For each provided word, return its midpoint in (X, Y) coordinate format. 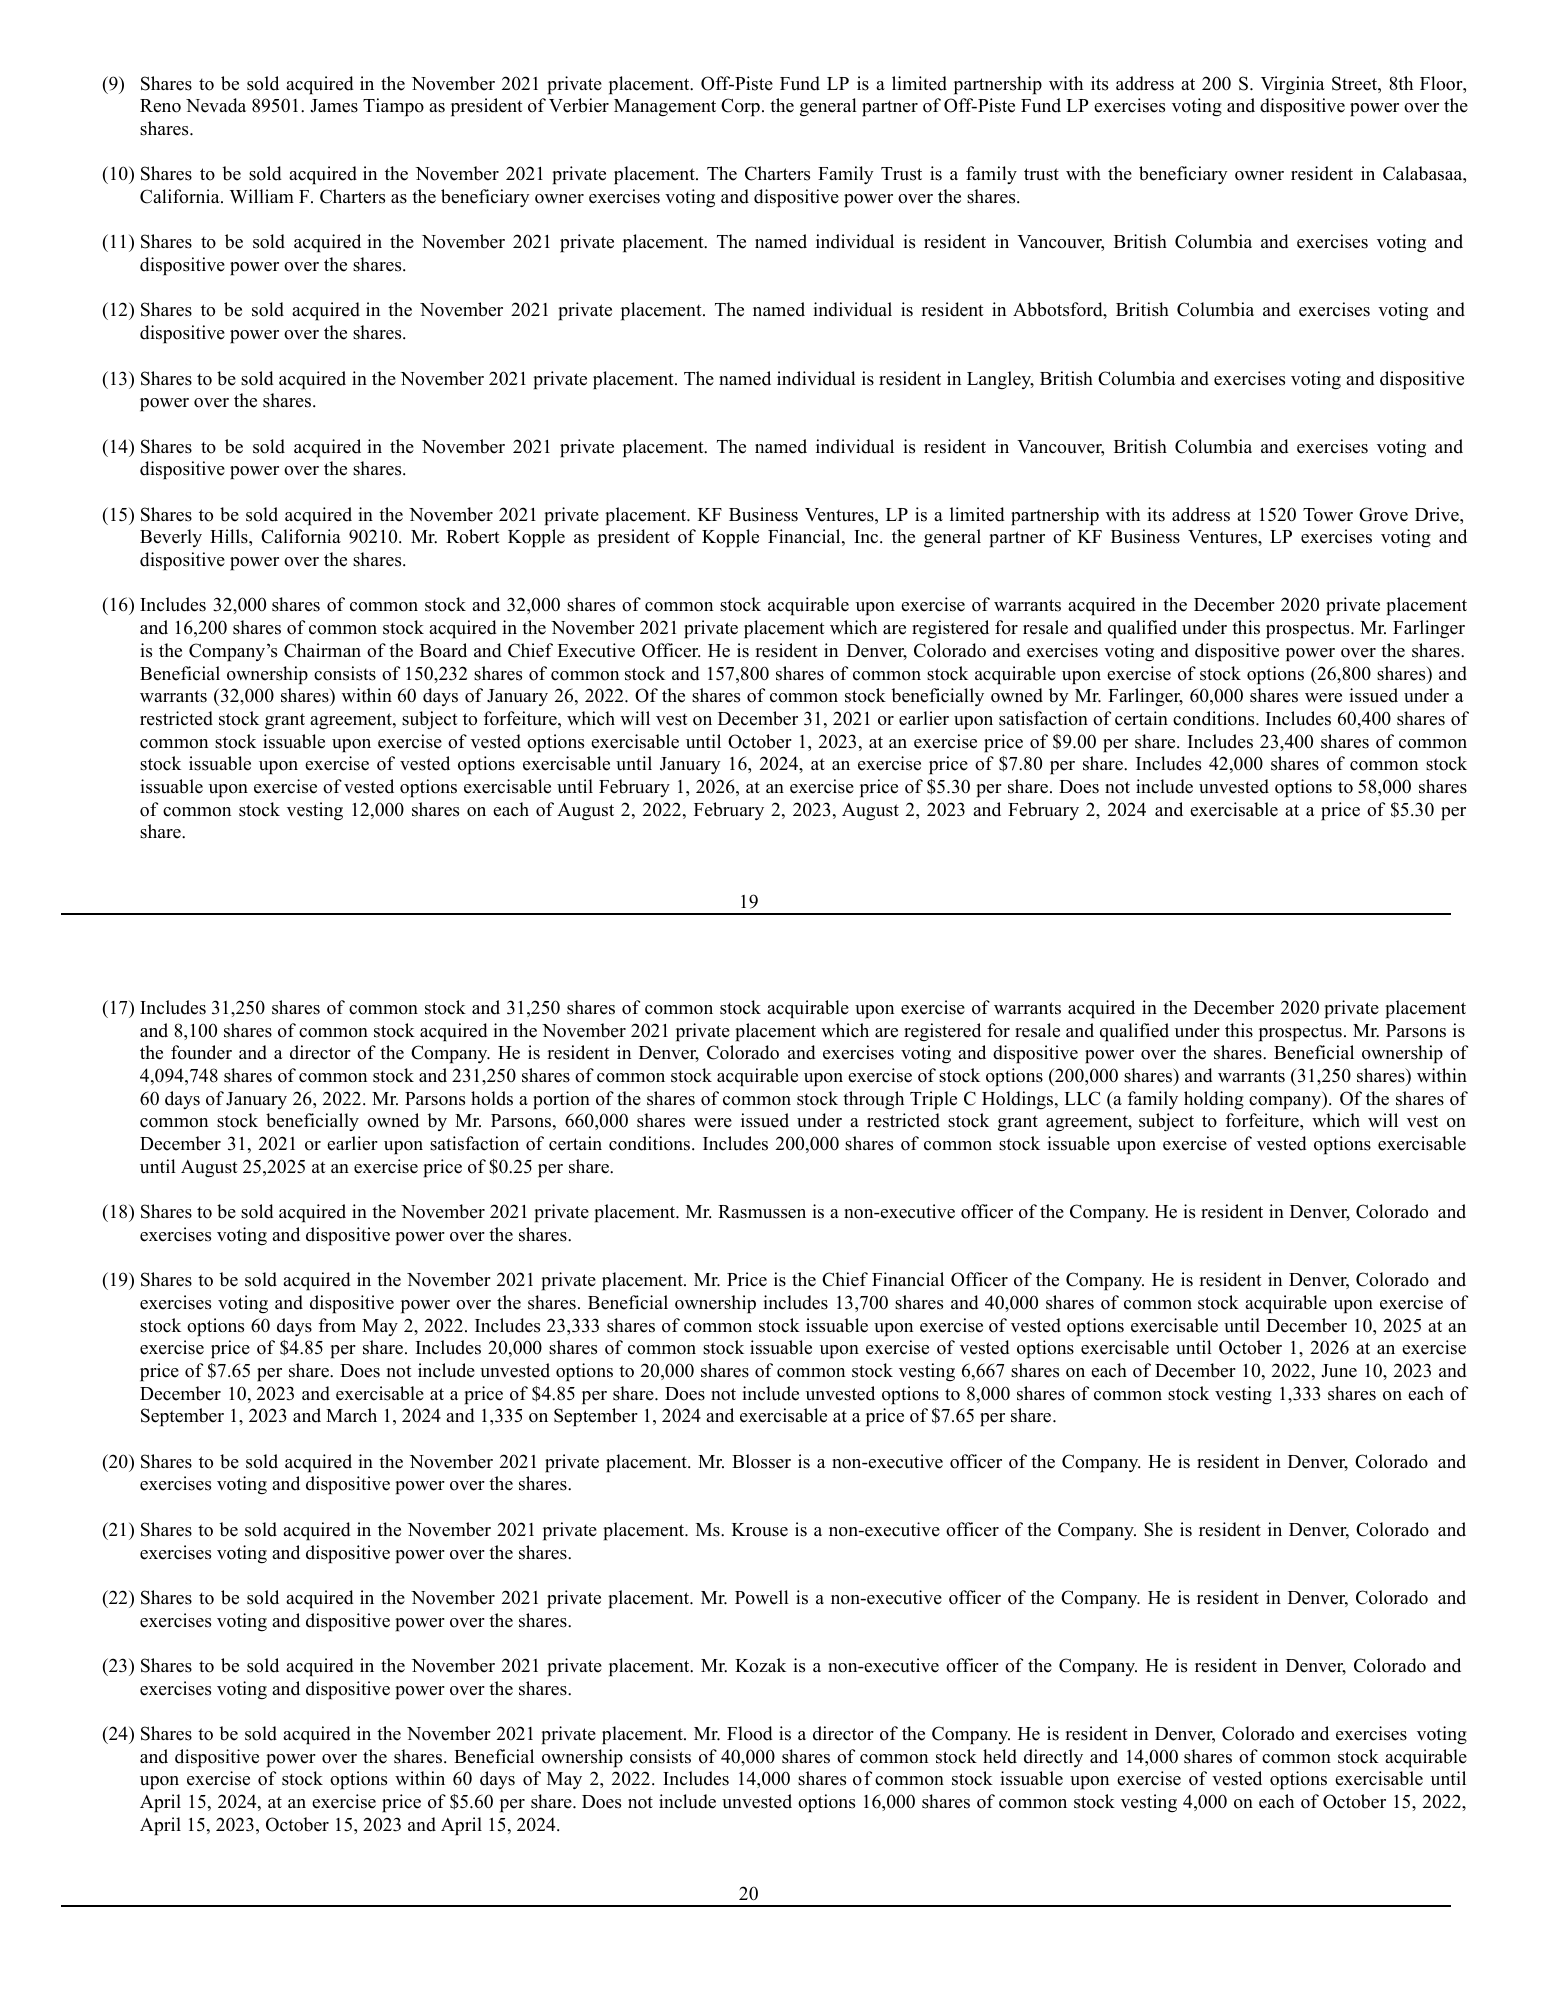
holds (492, 1098)
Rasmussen (762, 1212)
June (1339, 1371)
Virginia (1293, 85)
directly (1053, 1758)
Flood (750, 1733)
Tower (1328, 515)
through (873, 1100)
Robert (473, 536)
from (337, 1325)
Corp (740, 107)
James (334, 106)
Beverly (171, 538)
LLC (1082, 1098)
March (351, 1415)
